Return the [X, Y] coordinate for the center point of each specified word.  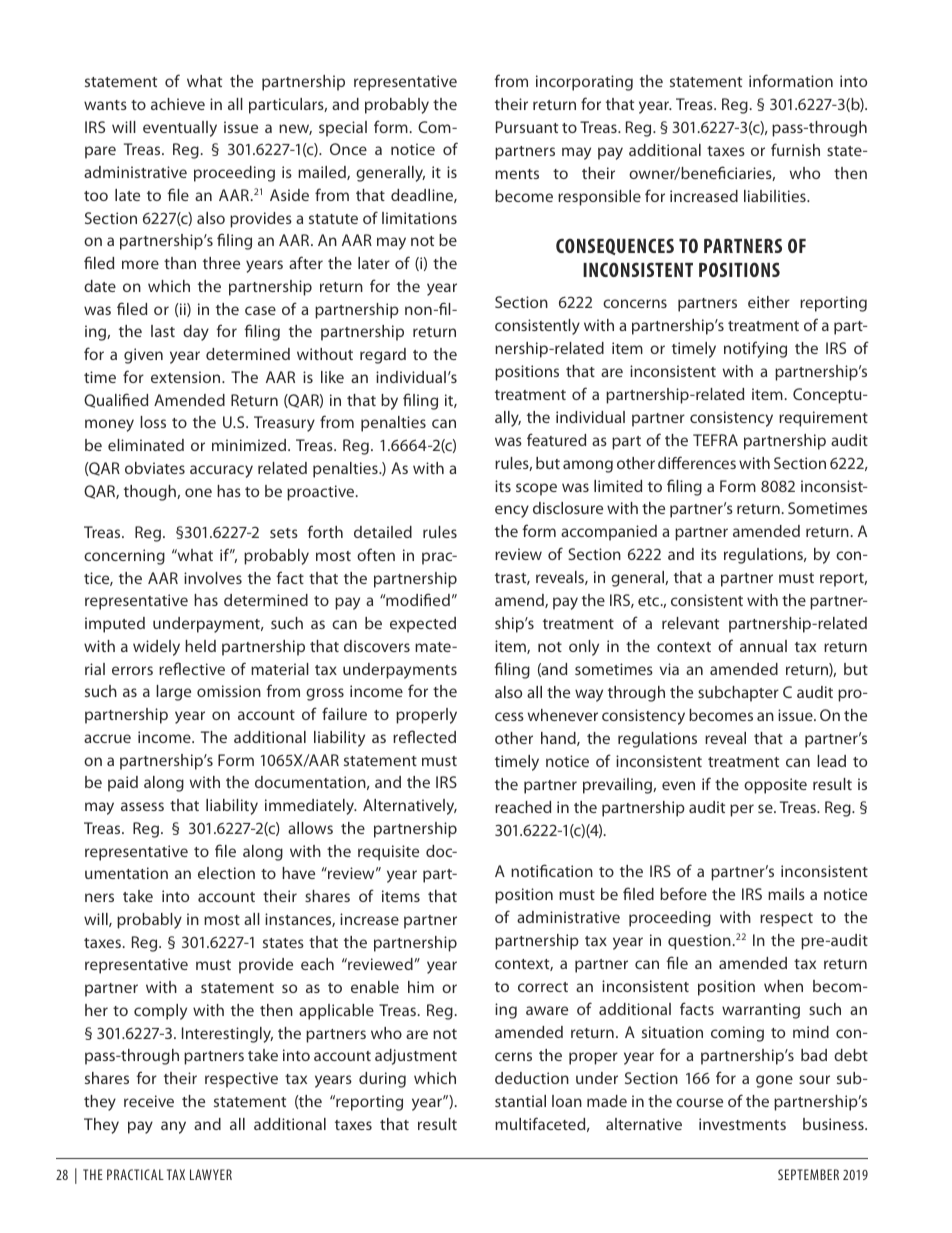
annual [763, 646]
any [173, 1127]
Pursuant [527, 127]
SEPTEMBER [808, 1174]
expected [423, 625]
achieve [178, 104]
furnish [795, 149]
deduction [532, 1078]
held [200, 646]
